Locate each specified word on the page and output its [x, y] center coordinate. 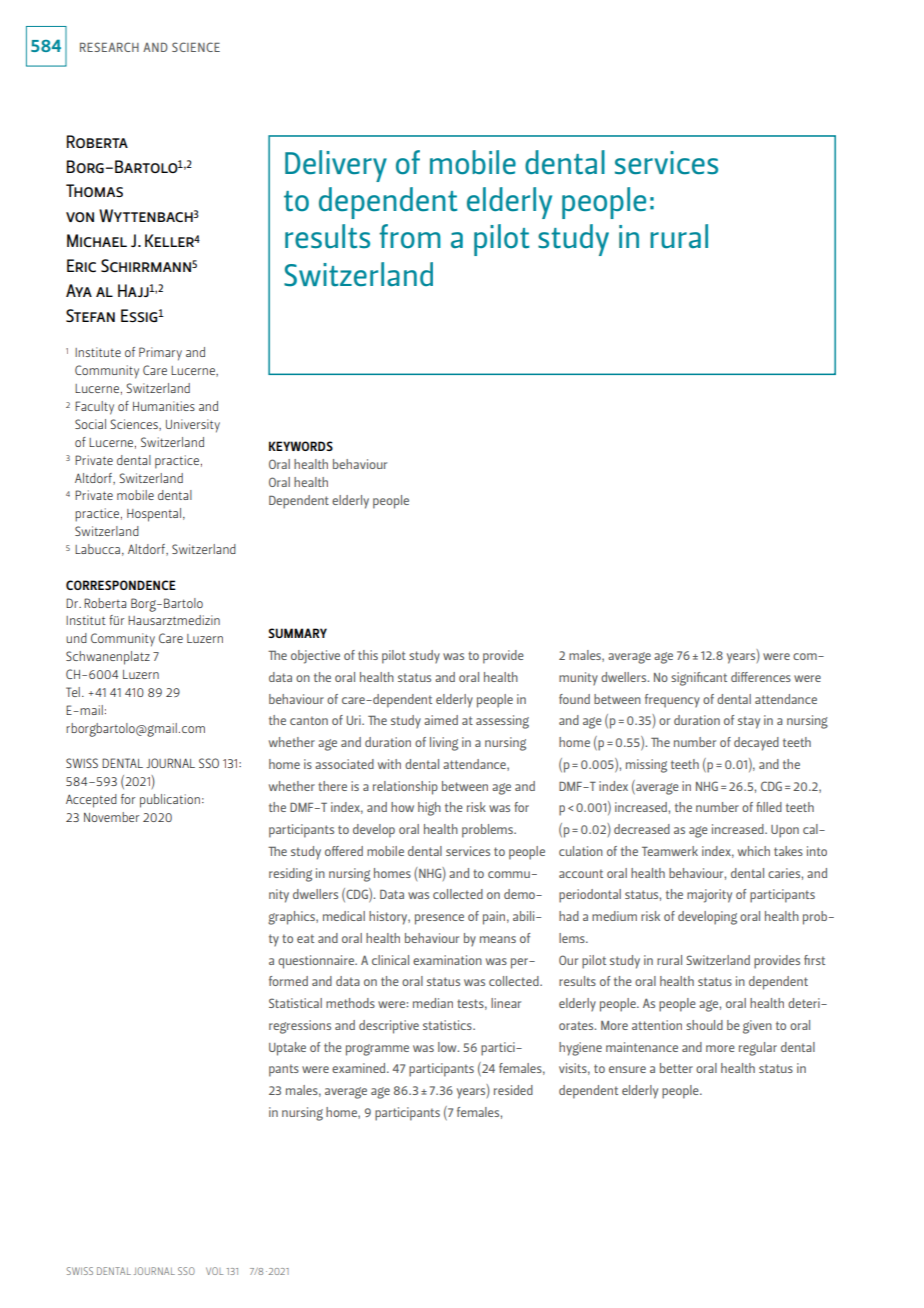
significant [699, 679]
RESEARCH [109, 47]
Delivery [336, 166]
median [433, 1003]
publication [170, 801]
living [444, 744]
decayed [756, 744]
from [410, 236]
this [368, 655]
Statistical [295, 1003]
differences [761, 677]
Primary [160, 354]
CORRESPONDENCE [121, 585]
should [704, 1025]
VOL [214, 1271]
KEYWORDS [301, 446]
